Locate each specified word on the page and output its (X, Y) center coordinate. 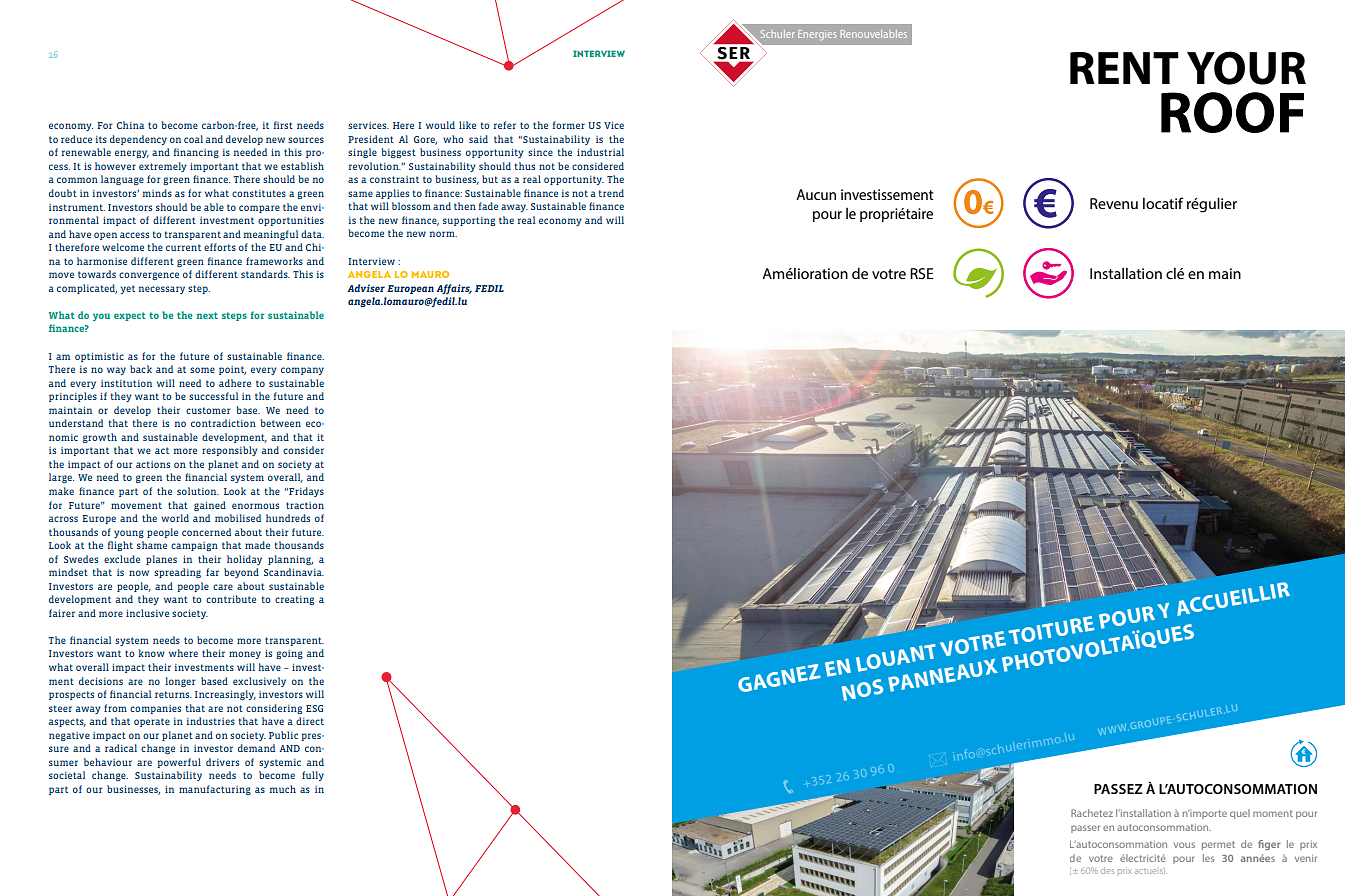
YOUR (1246, 68)
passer (1085, 829)
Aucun (816, 194)
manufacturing (215, 790)
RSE (922, 273)
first (283, 125)
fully (313, 776)
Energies (817, 35)
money (245, 655)
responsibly (230, 451)
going (289, 654)
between (280, 423)
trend (611, 193)
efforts (220, 247)
